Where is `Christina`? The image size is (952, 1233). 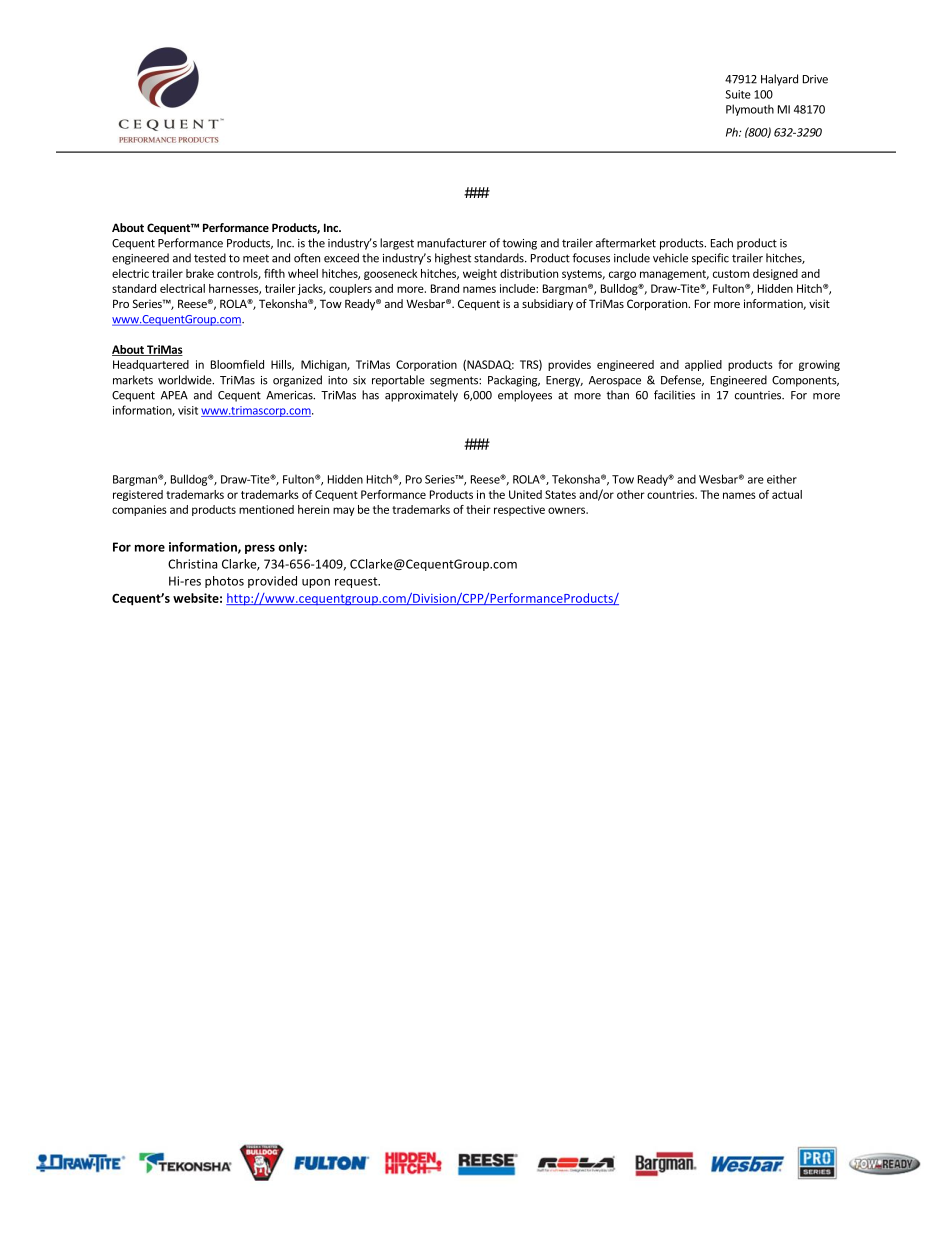
Christina is located at coordinates (192, 564).
